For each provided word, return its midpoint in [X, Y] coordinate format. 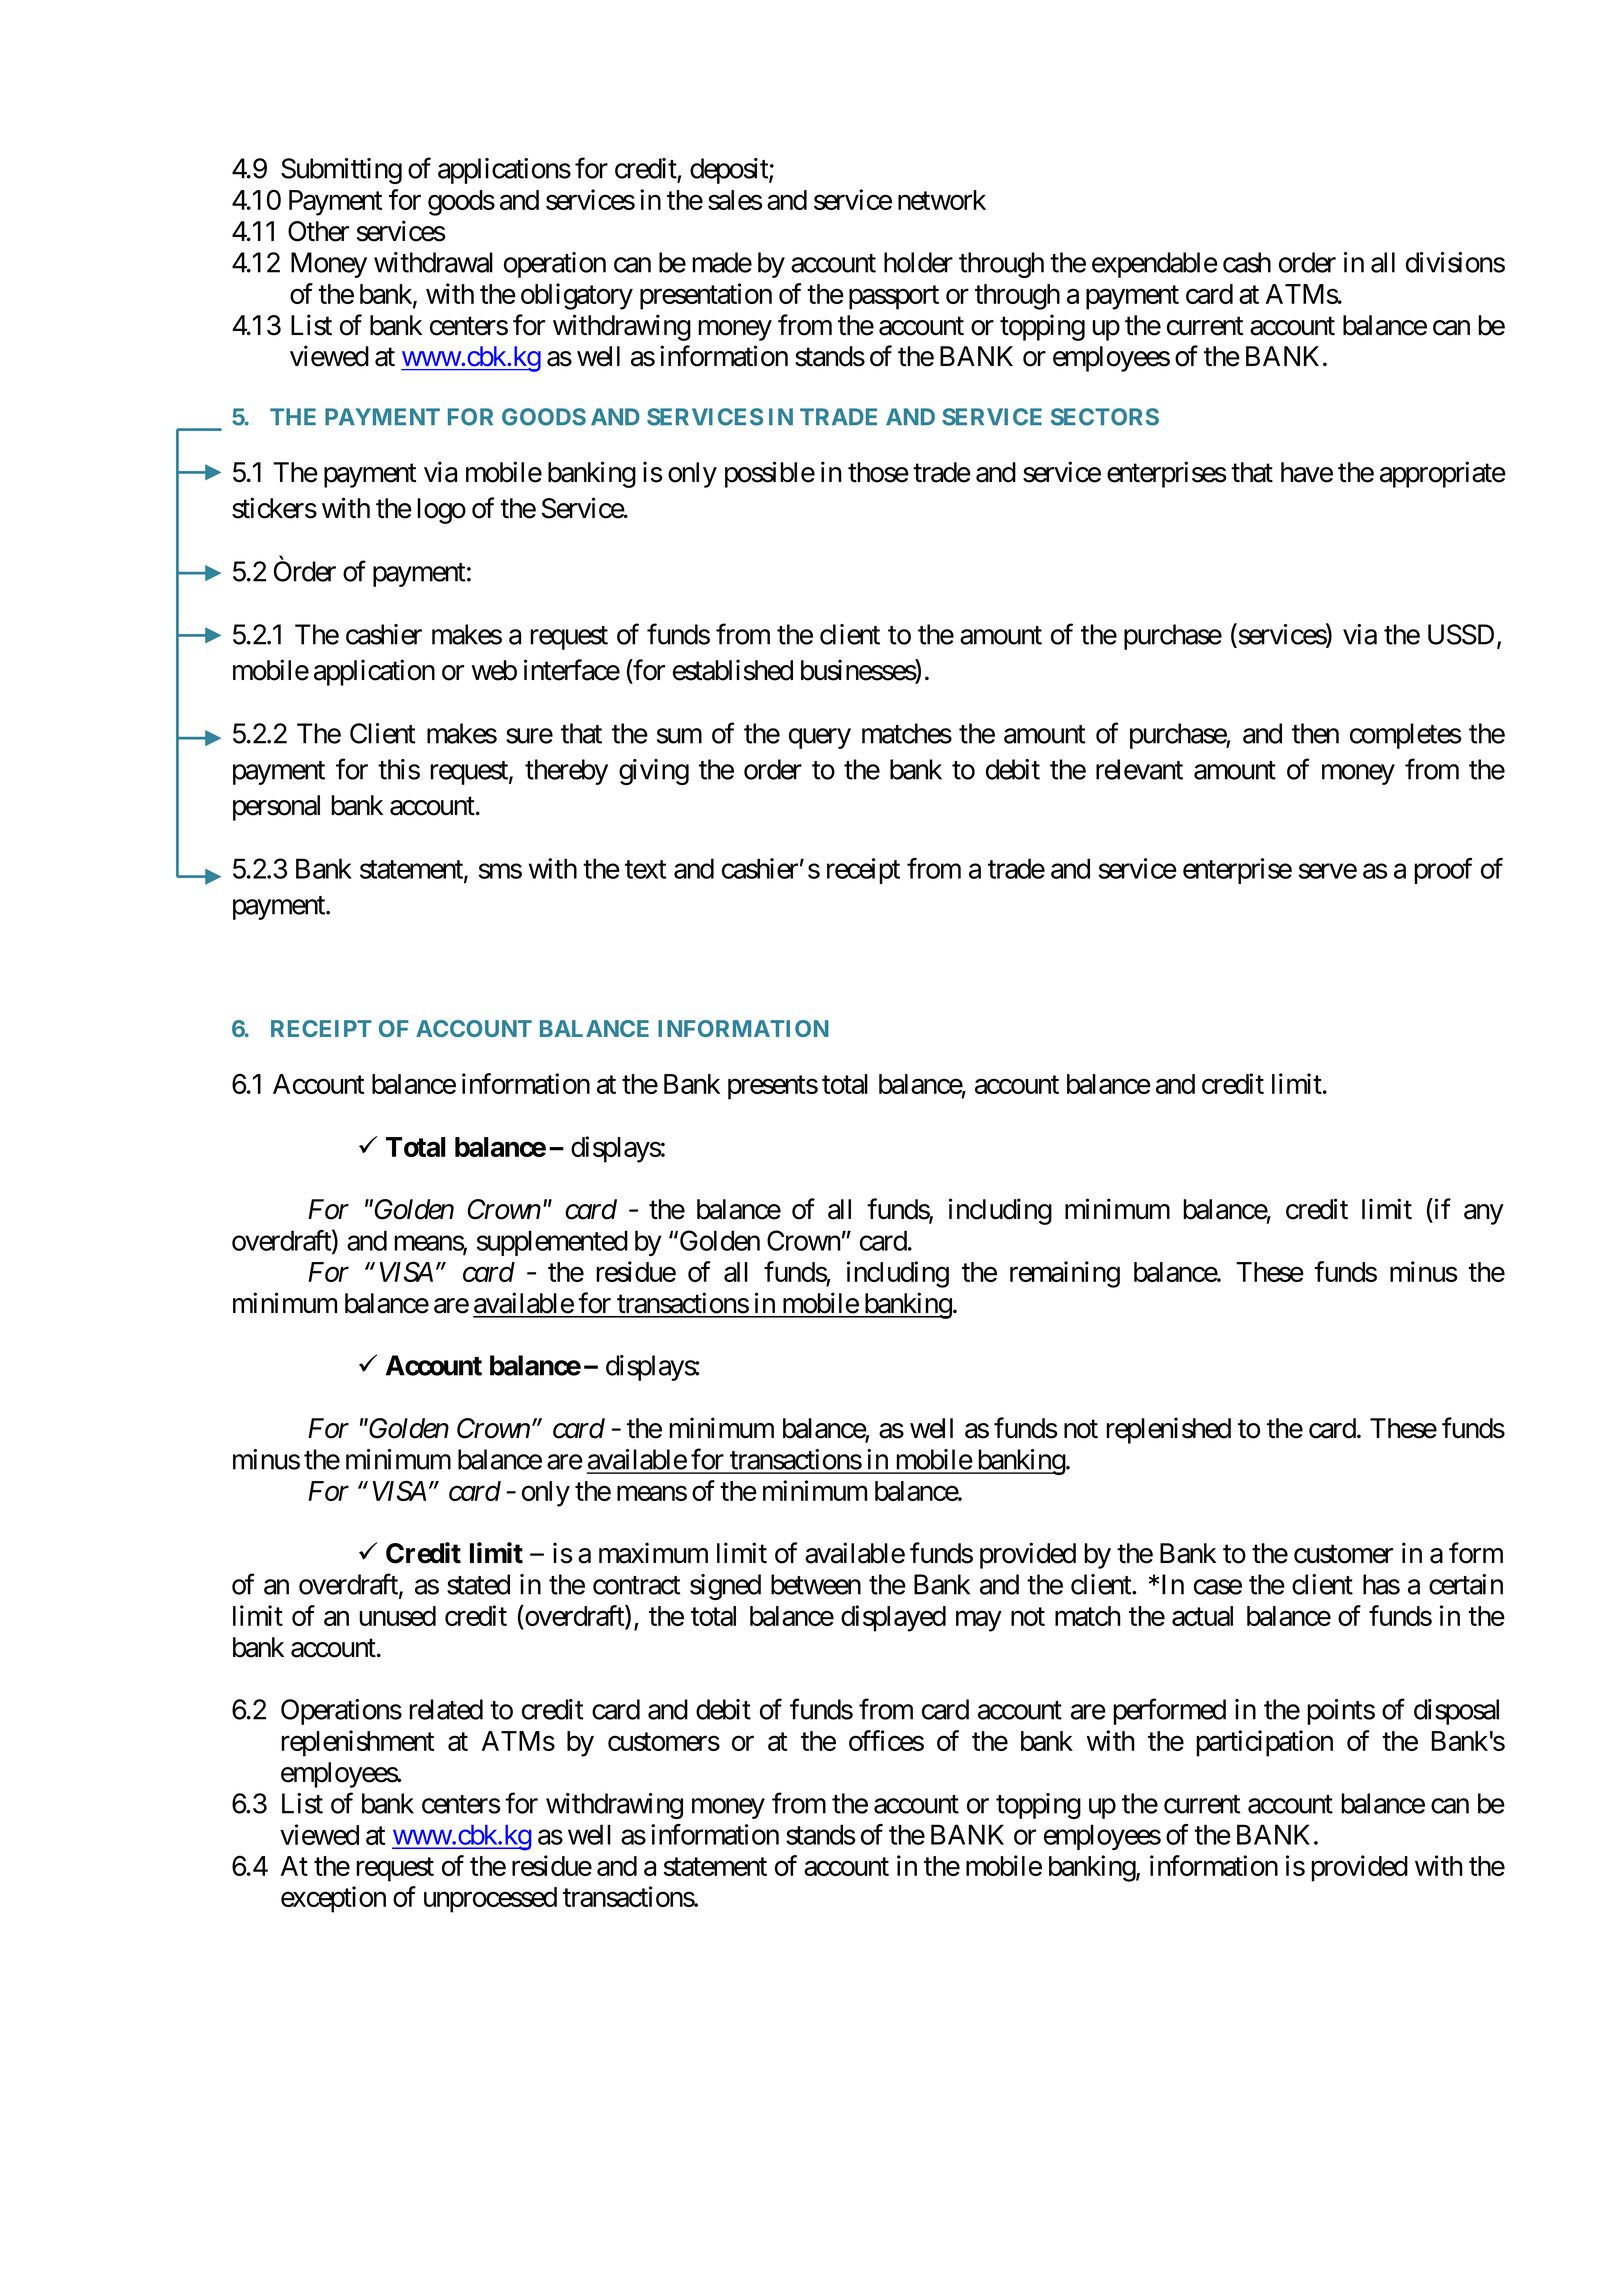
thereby [566, 772]
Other [318, 231]
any [1484, 1214]
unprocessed [490, 1900]
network [942, 200]
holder [918, 262]
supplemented [552, 1243]
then [1315, 733]
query [820, 739]
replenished [1168, 1430]
